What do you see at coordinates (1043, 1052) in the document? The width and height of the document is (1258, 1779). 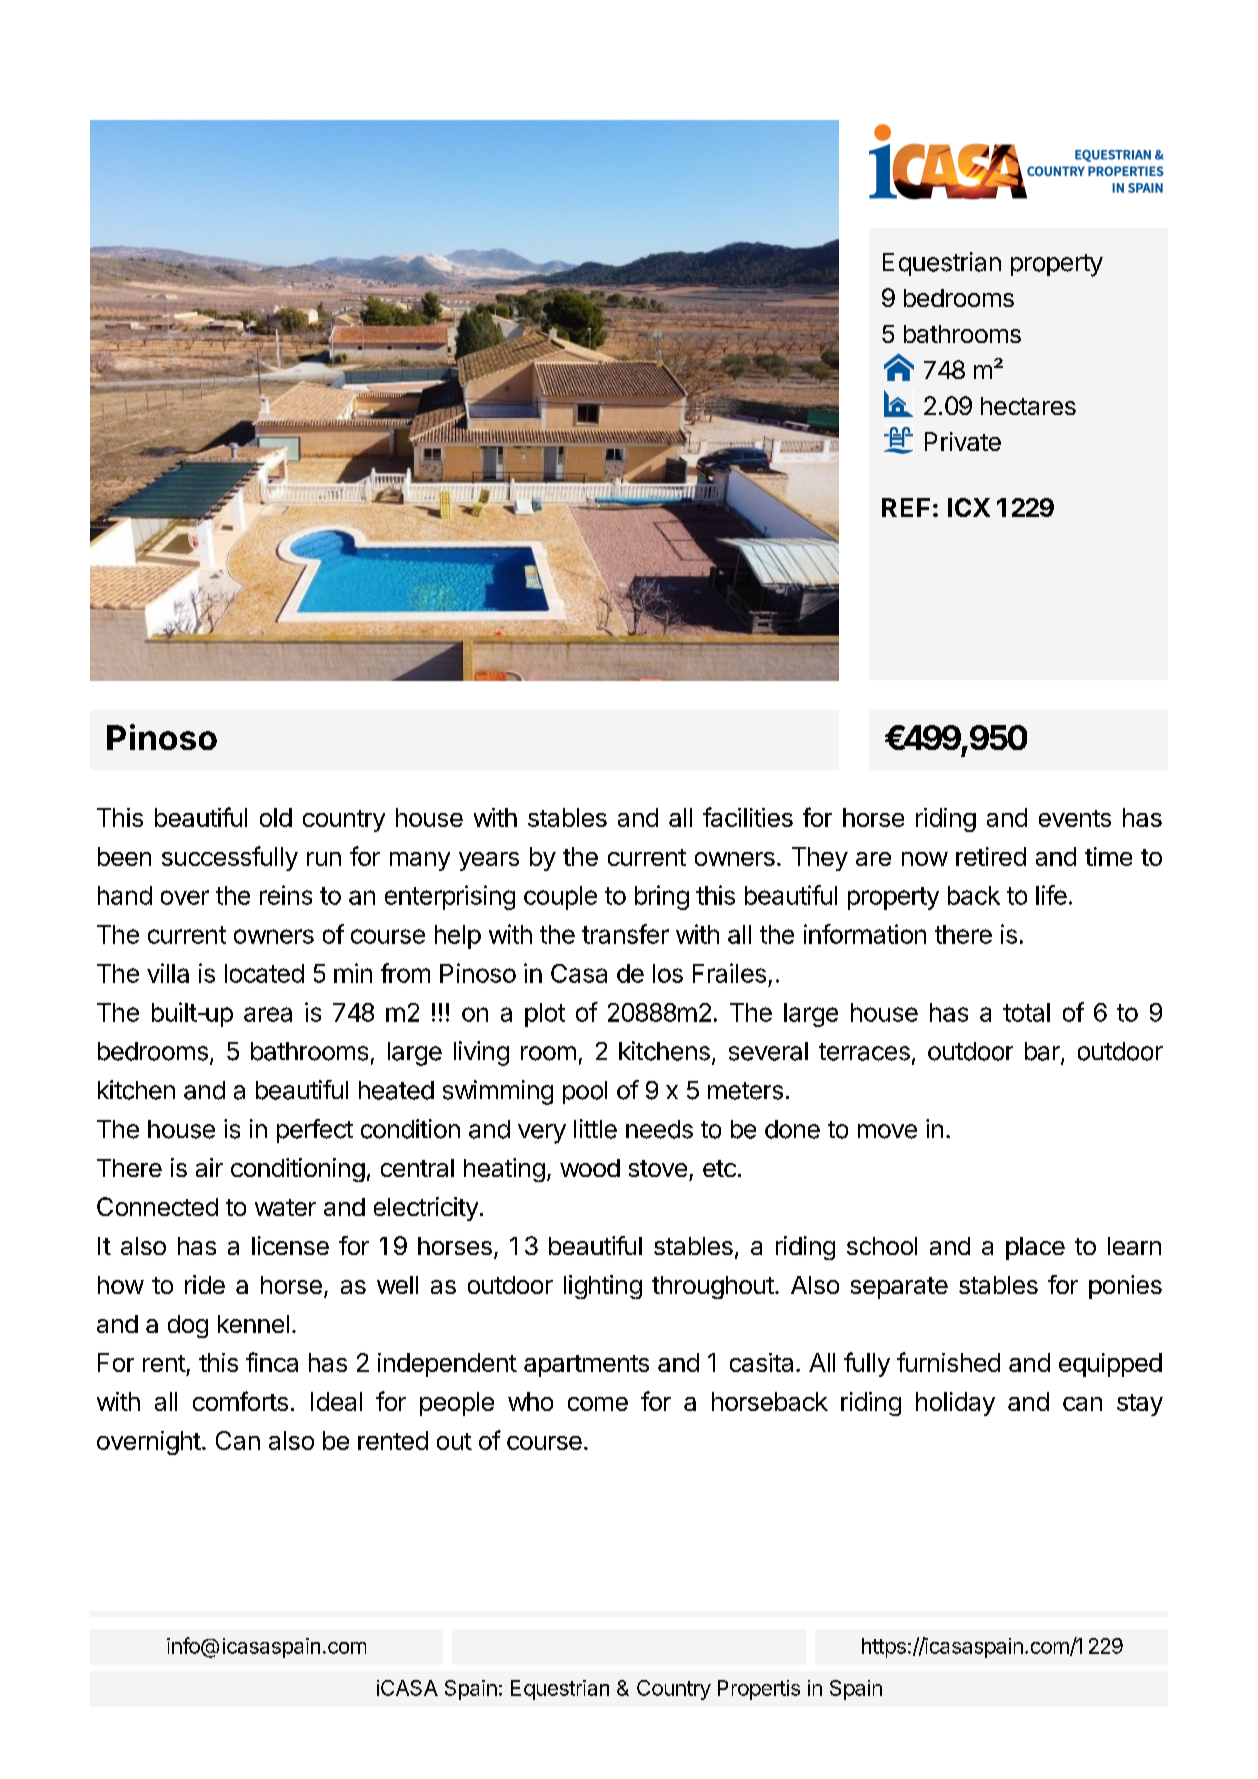 I see `bar` at bounding box center [1043, 1052].
